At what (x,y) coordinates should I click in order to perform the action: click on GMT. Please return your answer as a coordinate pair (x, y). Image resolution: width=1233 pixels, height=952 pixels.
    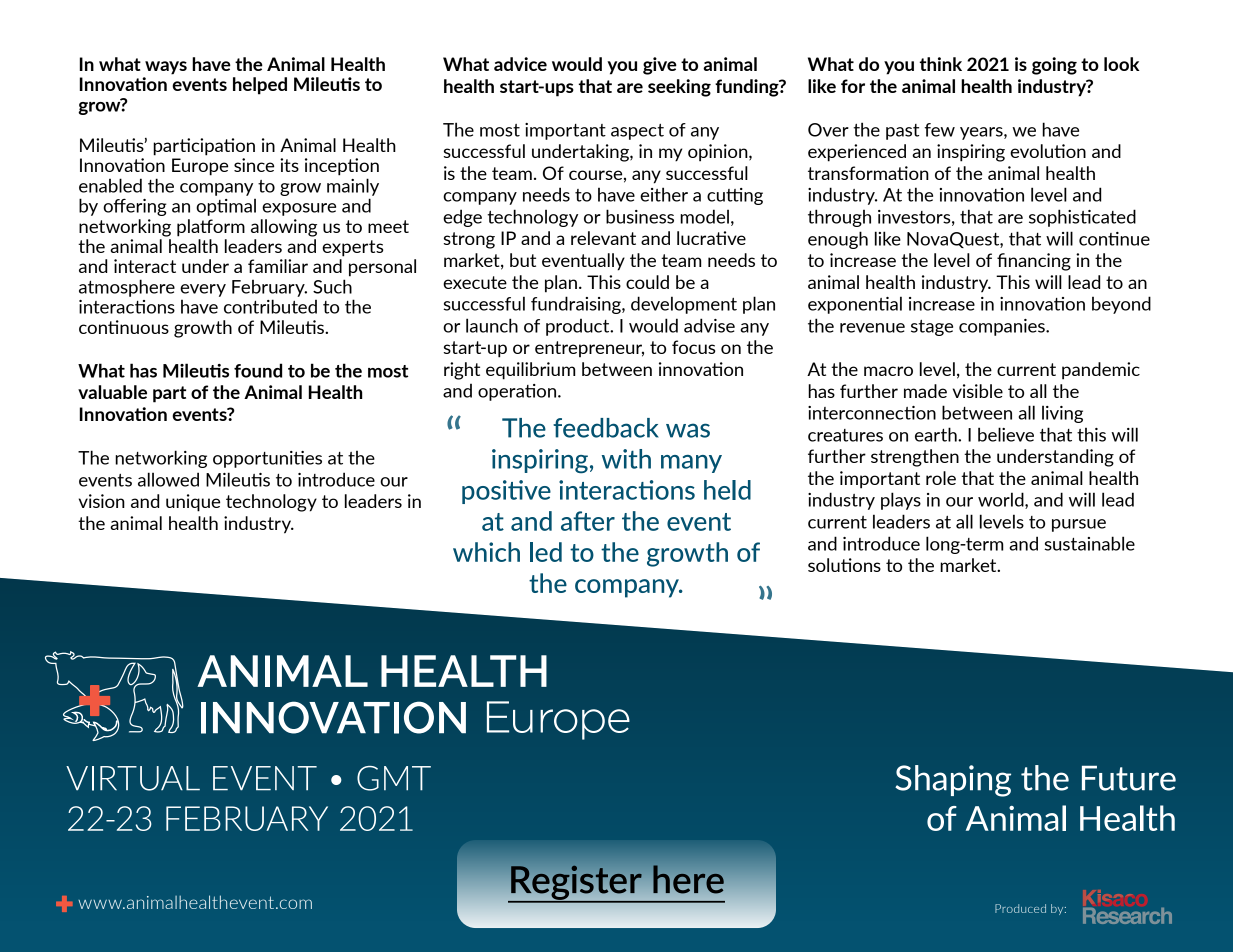
    Looking at the image, I should click on (394, 778).
